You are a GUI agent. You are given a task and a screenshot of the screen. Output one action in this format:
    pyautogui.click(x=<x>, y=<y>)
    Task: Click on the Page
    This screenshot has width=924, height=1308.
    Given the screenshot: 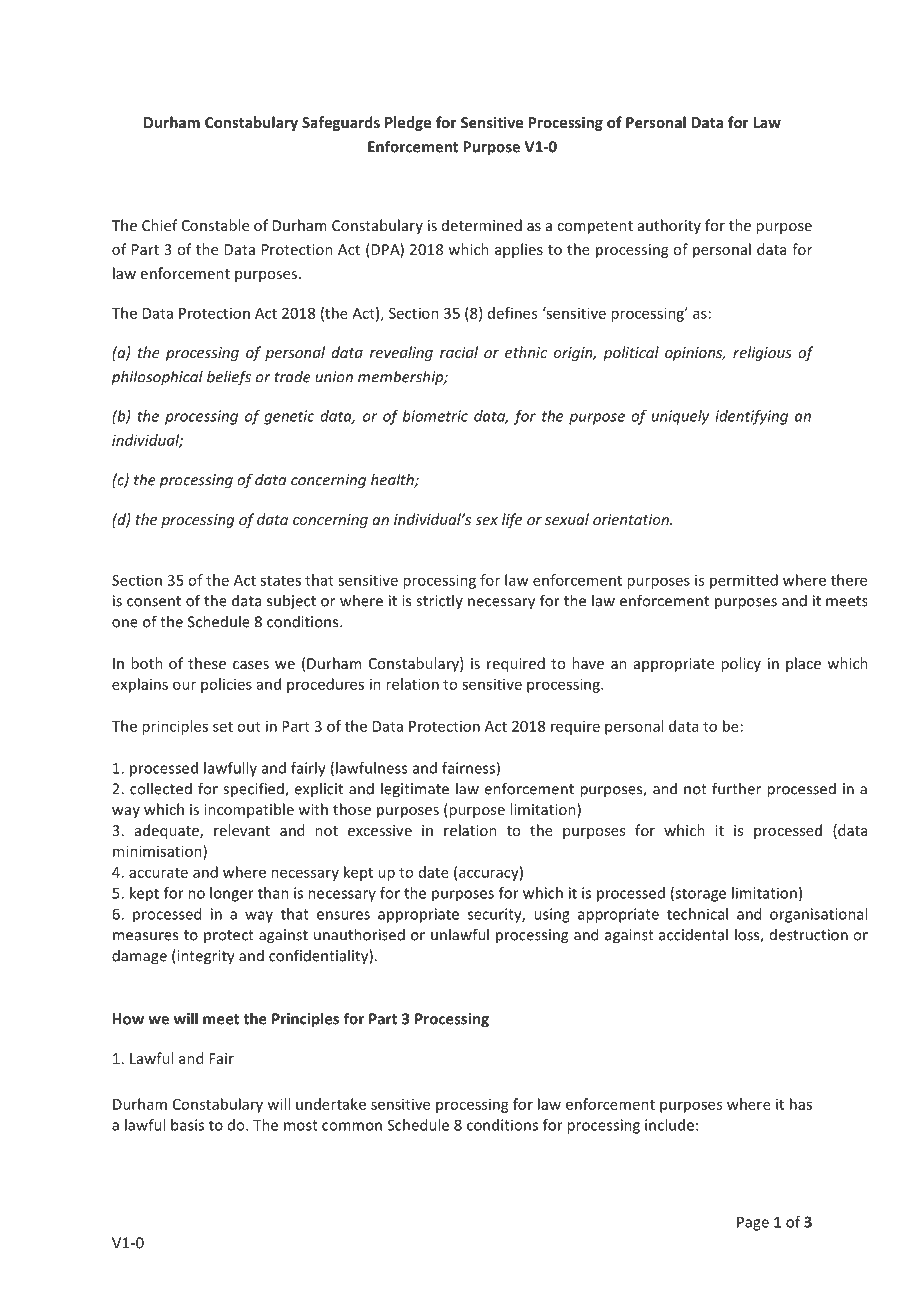 What is the action you would take?
    pyautogui.click(x=753, y=1223)
